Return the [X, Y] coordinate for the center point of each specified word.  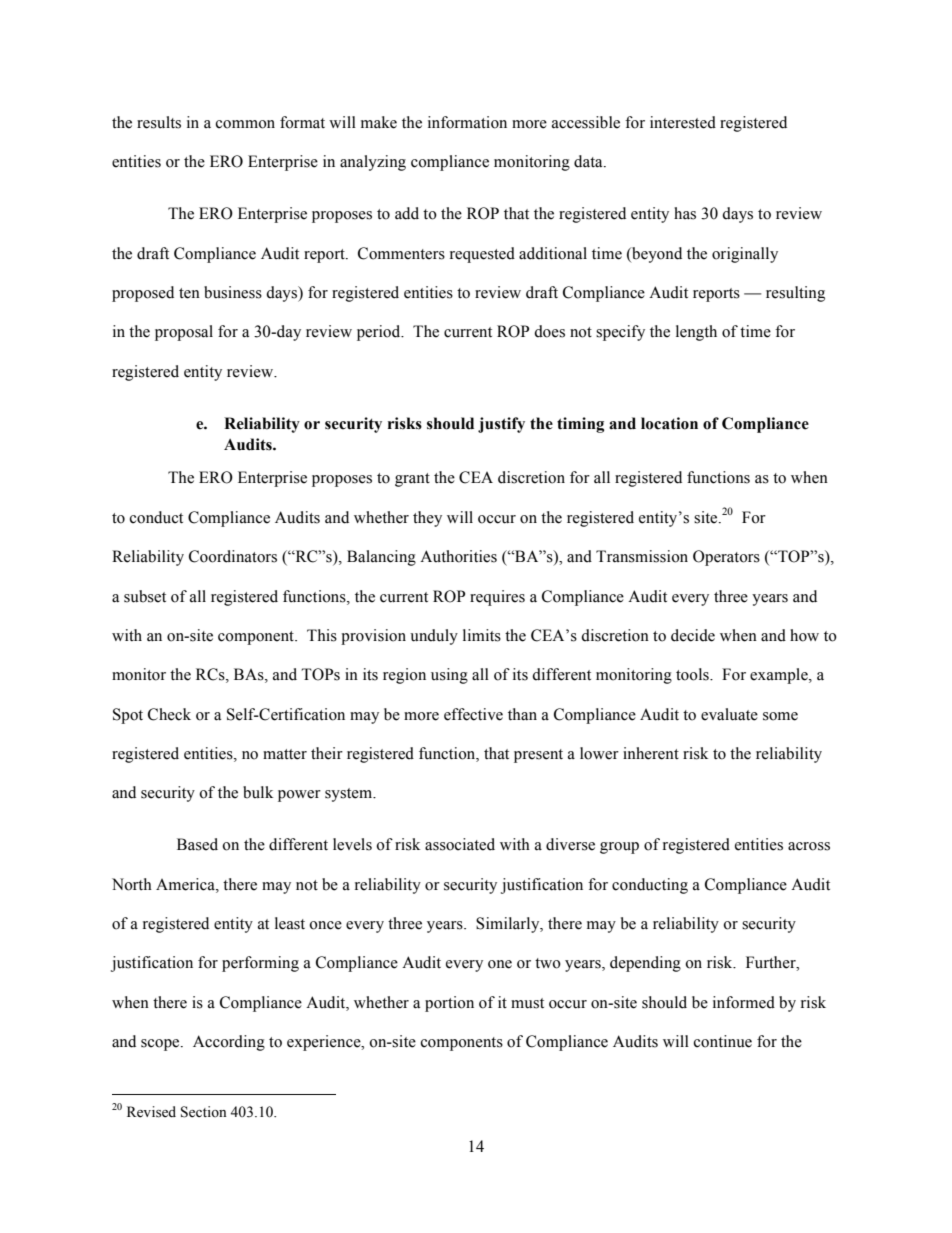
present [538, 756]
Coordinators [233, 556]
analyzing [373, 163]
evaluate [729, 714]
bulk [258, 792]
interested [683, 122]
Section [204, 1112]
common [245, 124]
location [669, 423]
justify [501, 425]
